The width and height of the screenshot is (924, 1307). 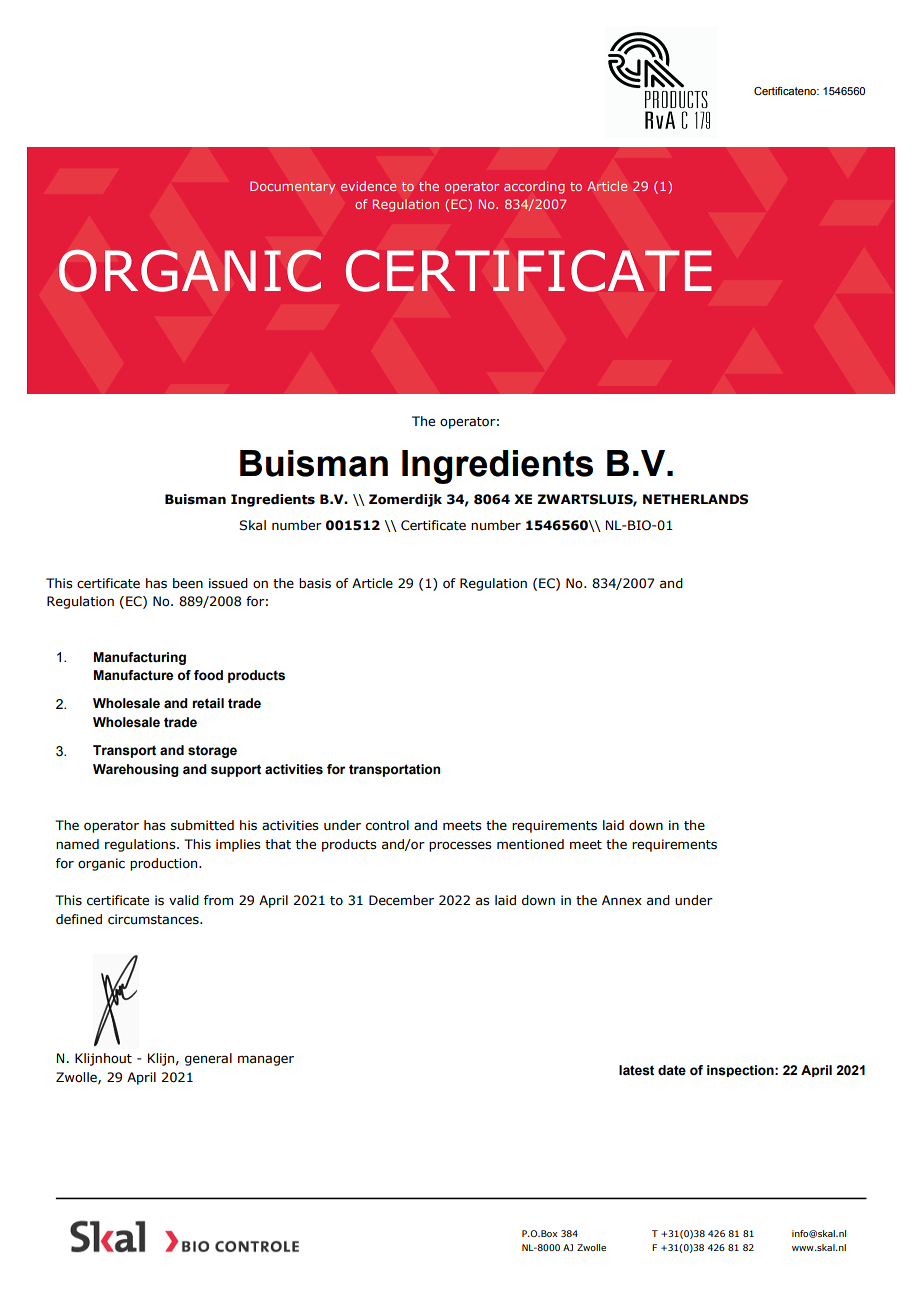 I want to click on issued, so click(x=228, y=583).
